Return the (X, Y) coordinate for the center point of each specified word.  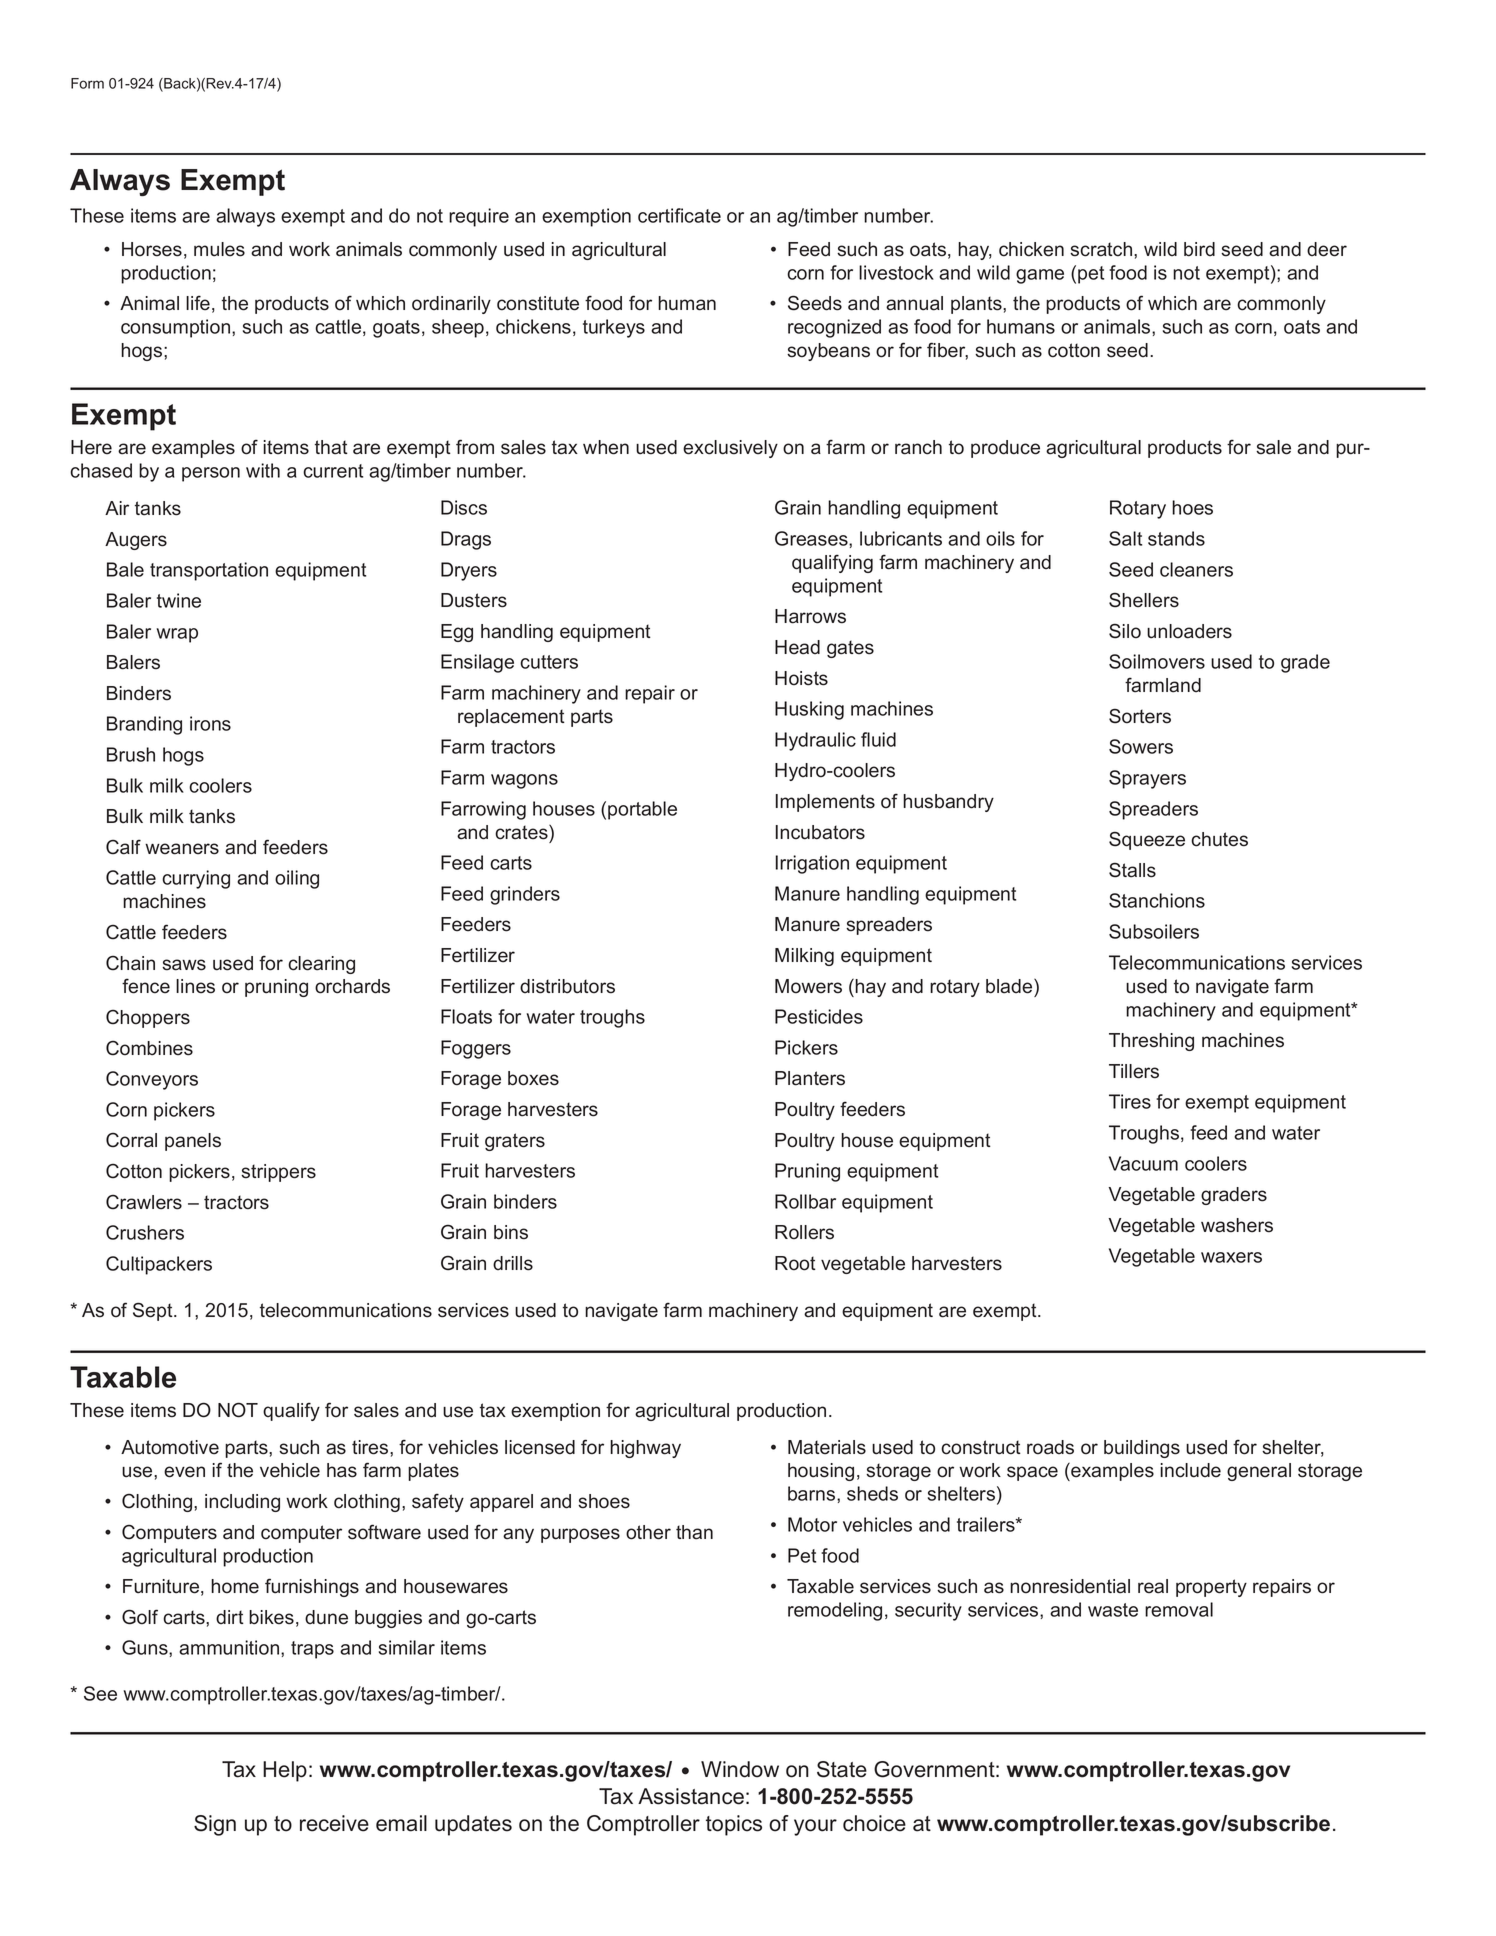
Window (740, 1769)
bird (1199, 249)
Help (285, 1771)
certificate (679, 215)
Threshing (1151, 1042)
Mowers (808, 986)
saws (184, 965)
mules (219, 249)
